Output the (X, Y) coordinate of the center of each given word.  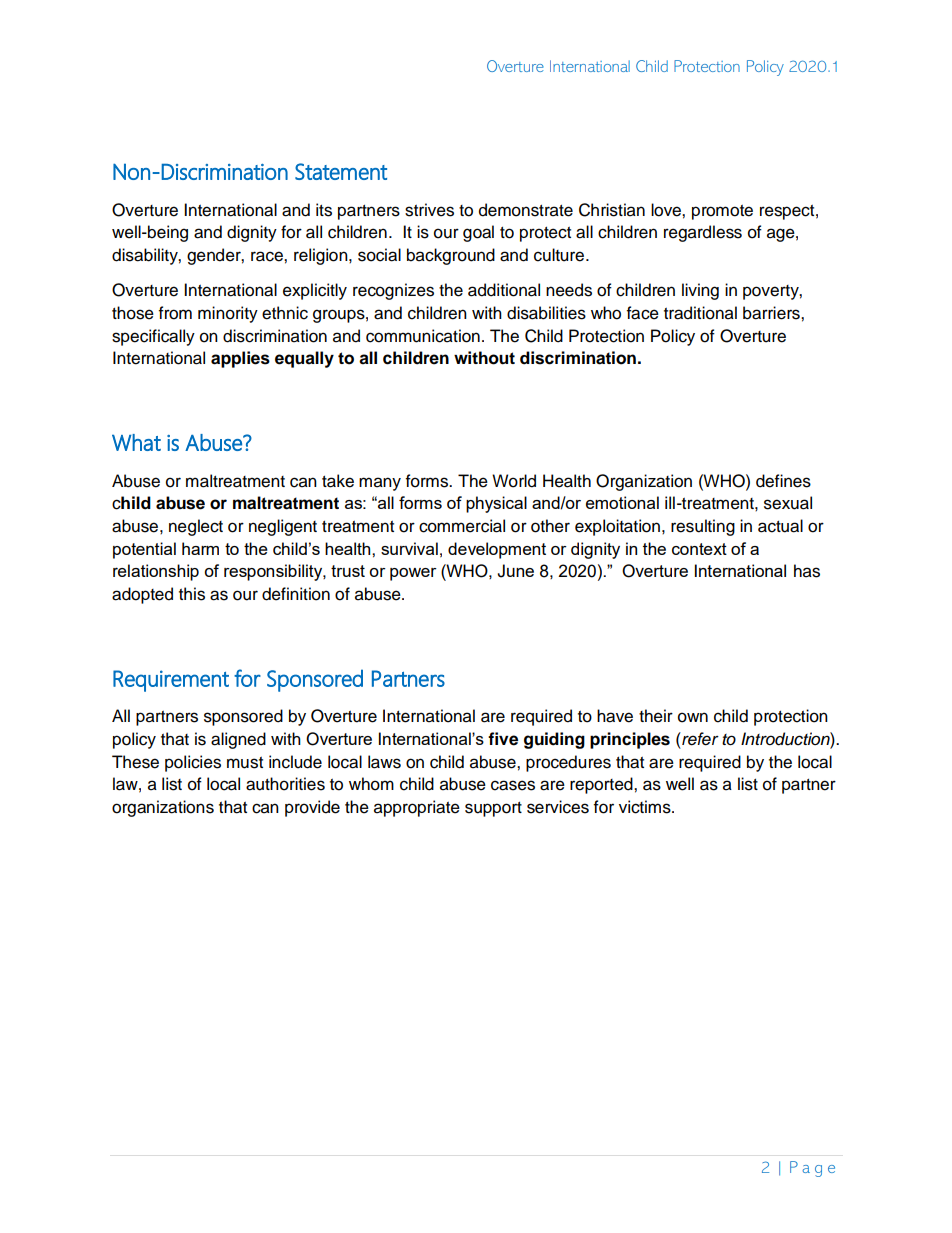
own (693, 717)
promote (722, 212)
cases (513, 785)
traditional (700, 313)
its (324, 210)
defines (783, 481)
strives (429, 210)
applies (240, 359)
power (413, 574)
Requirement (171, 681)
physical (496, 504)
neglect (196, 527)
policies (193, 763)
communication (423, 336)
